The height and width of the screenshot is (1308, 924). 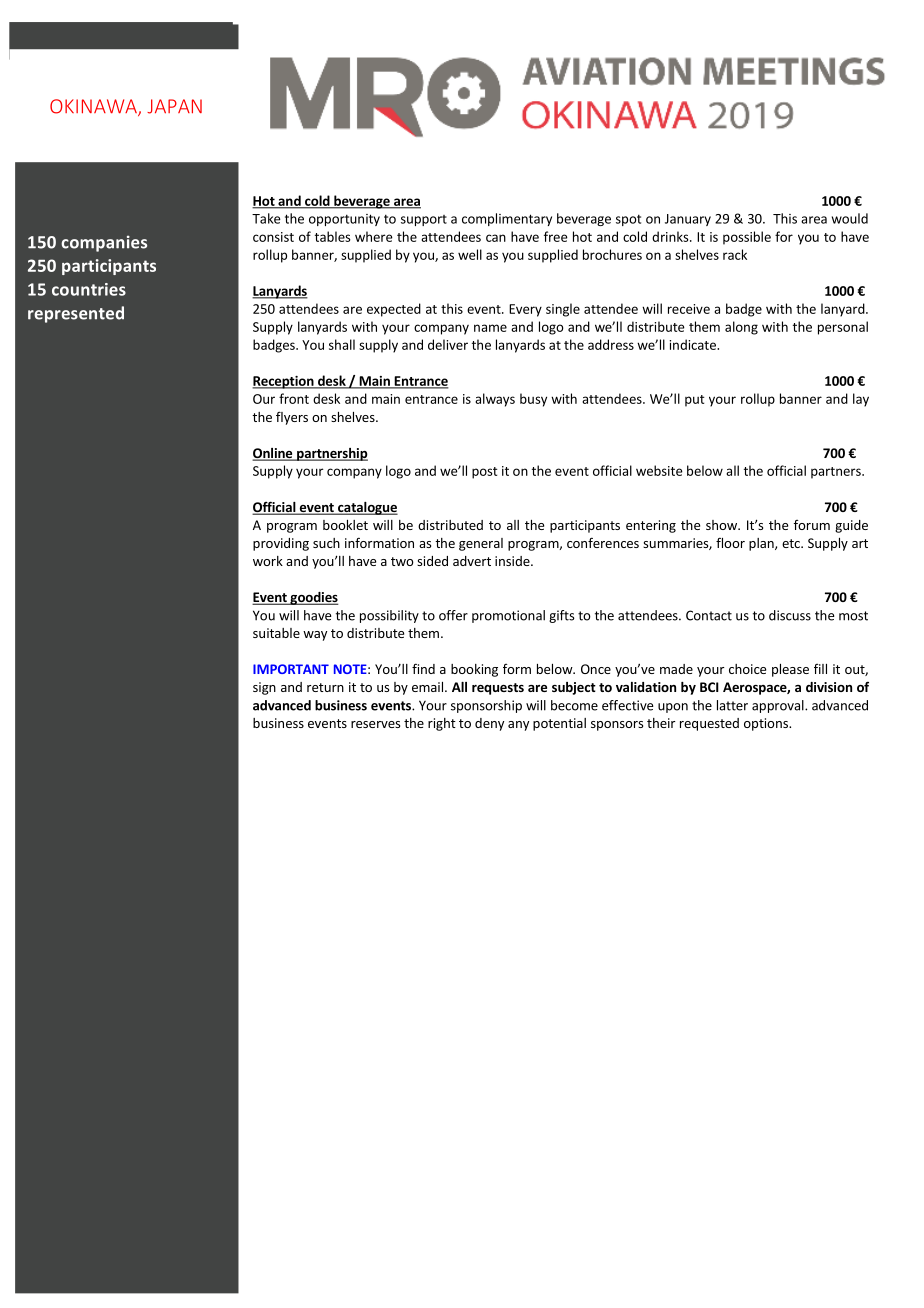 I want to click on flyers, so click(x=292, y=418).
